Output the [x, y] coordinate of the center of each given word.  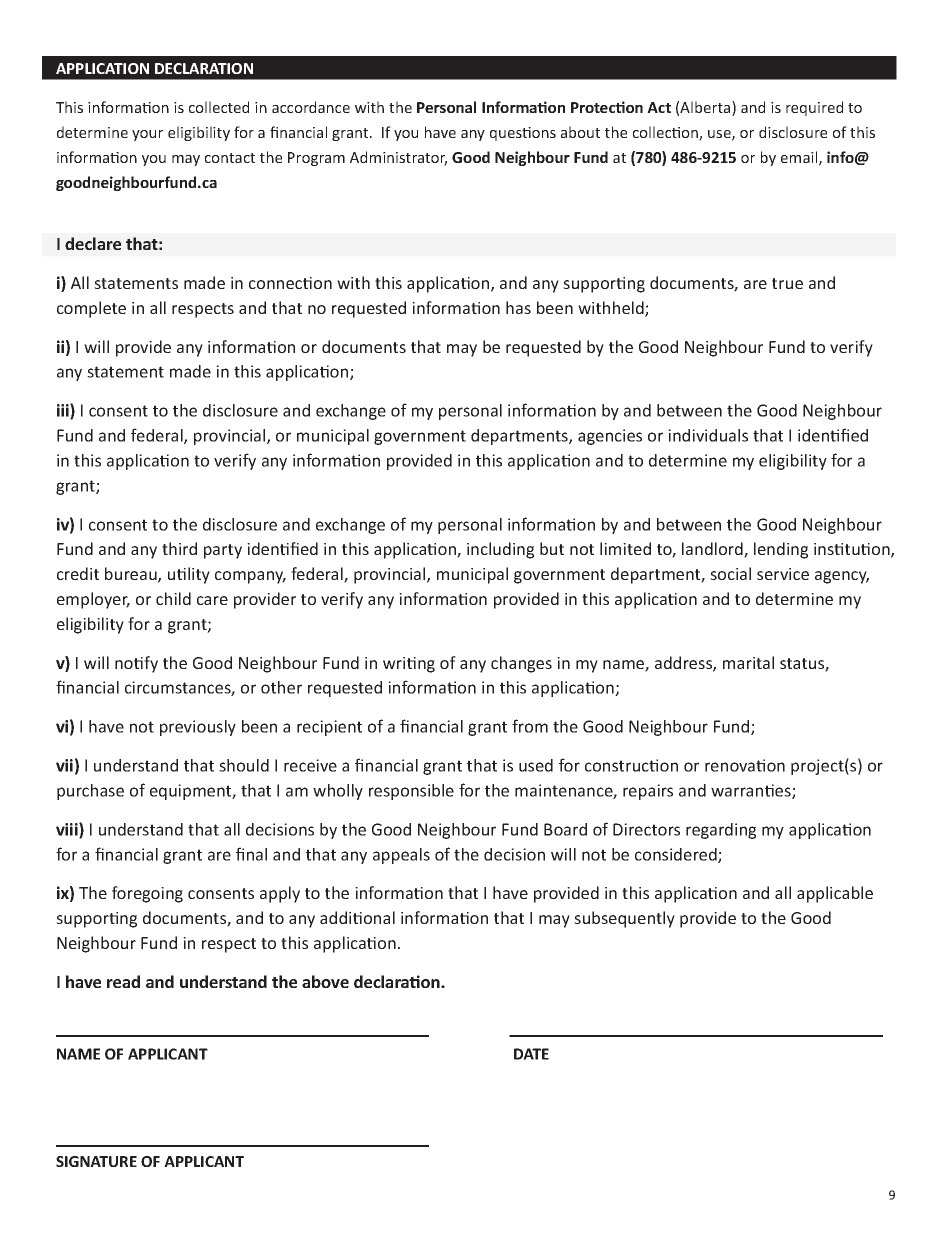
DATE [531, 1054]
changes [521, 664]
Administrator [398, 158]
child [173, 598]
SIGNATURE [96, 1161]
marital [748, 662]
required [814, 108]
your [147, 135]
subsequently [624, 919]
